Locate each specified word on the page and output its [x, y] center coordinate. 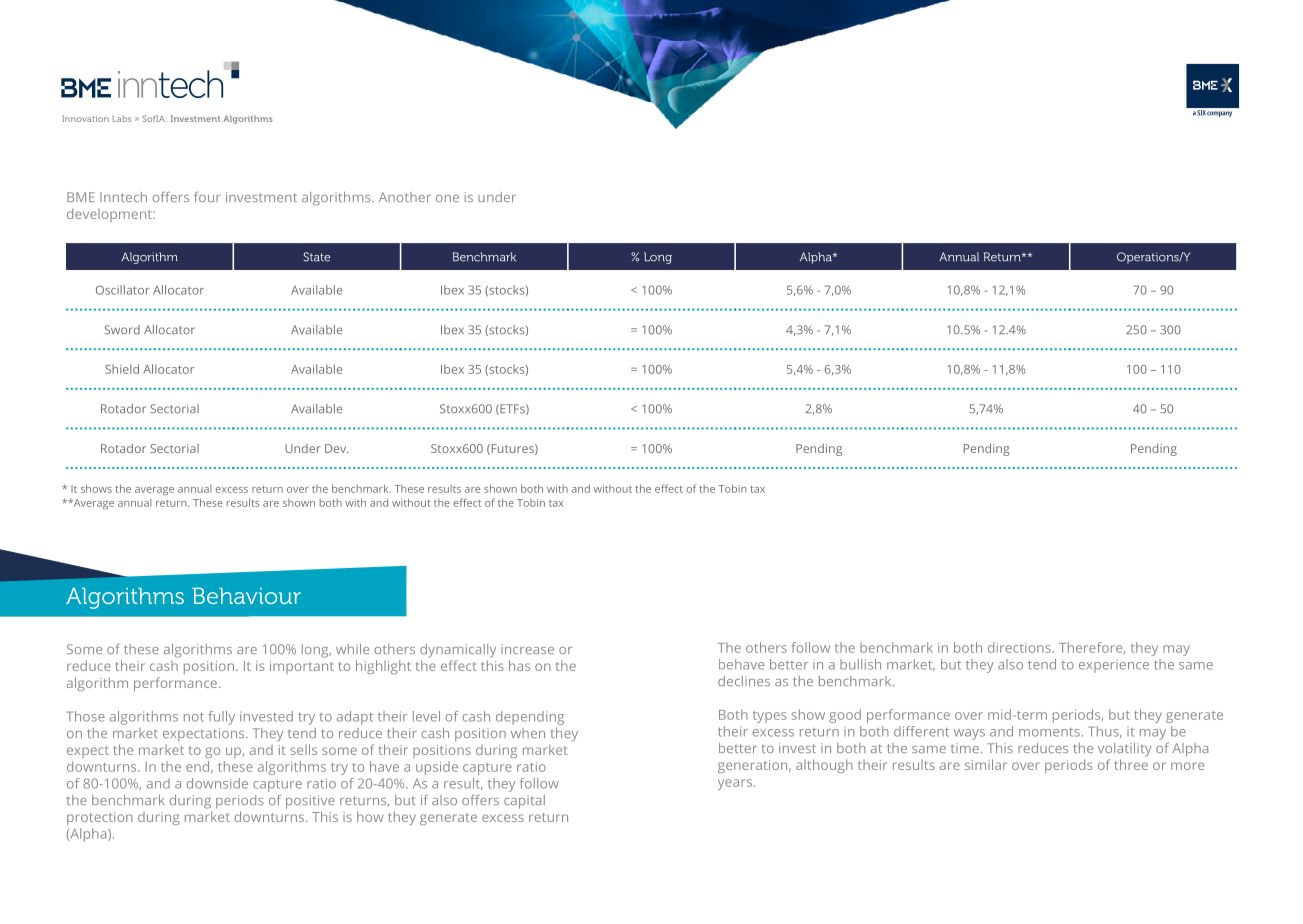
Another [405, 197]
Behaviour [246, 596]
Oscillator [123, 290]
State [316, 257]
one [447, 198]
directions [1020, 647]
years [735, 784]
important [302, 667]
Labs [121, 118]
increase [527, 649]
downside [217, 783]
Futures [512, 449]
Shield [122, 369]
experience [1114, 667]
